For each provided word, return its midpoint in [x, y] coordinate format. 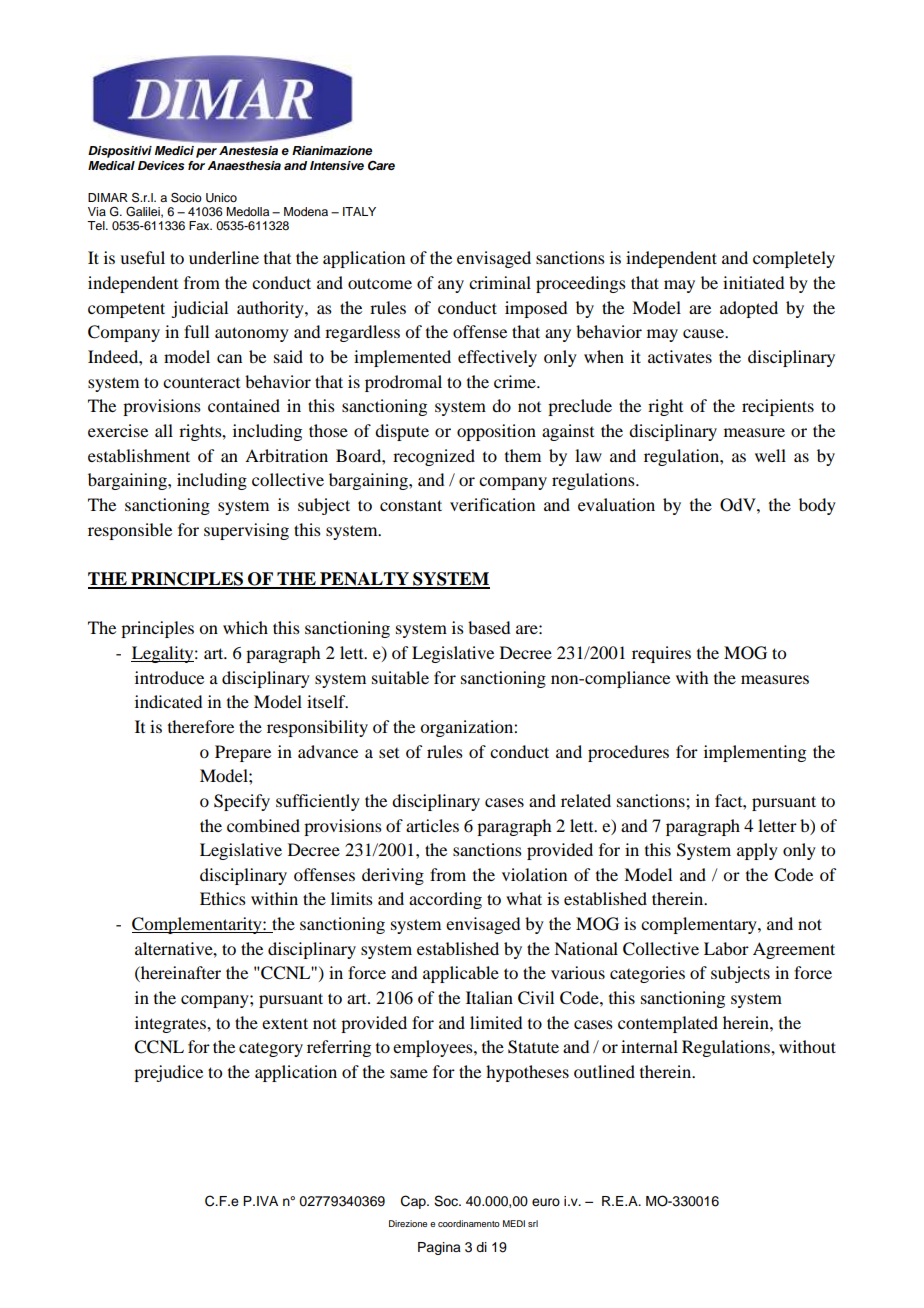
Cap [414, 1202]
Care [381, 166]
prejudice [168, 1073]
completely [794, 259]
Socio [186, 197]
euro [546, 1202]
